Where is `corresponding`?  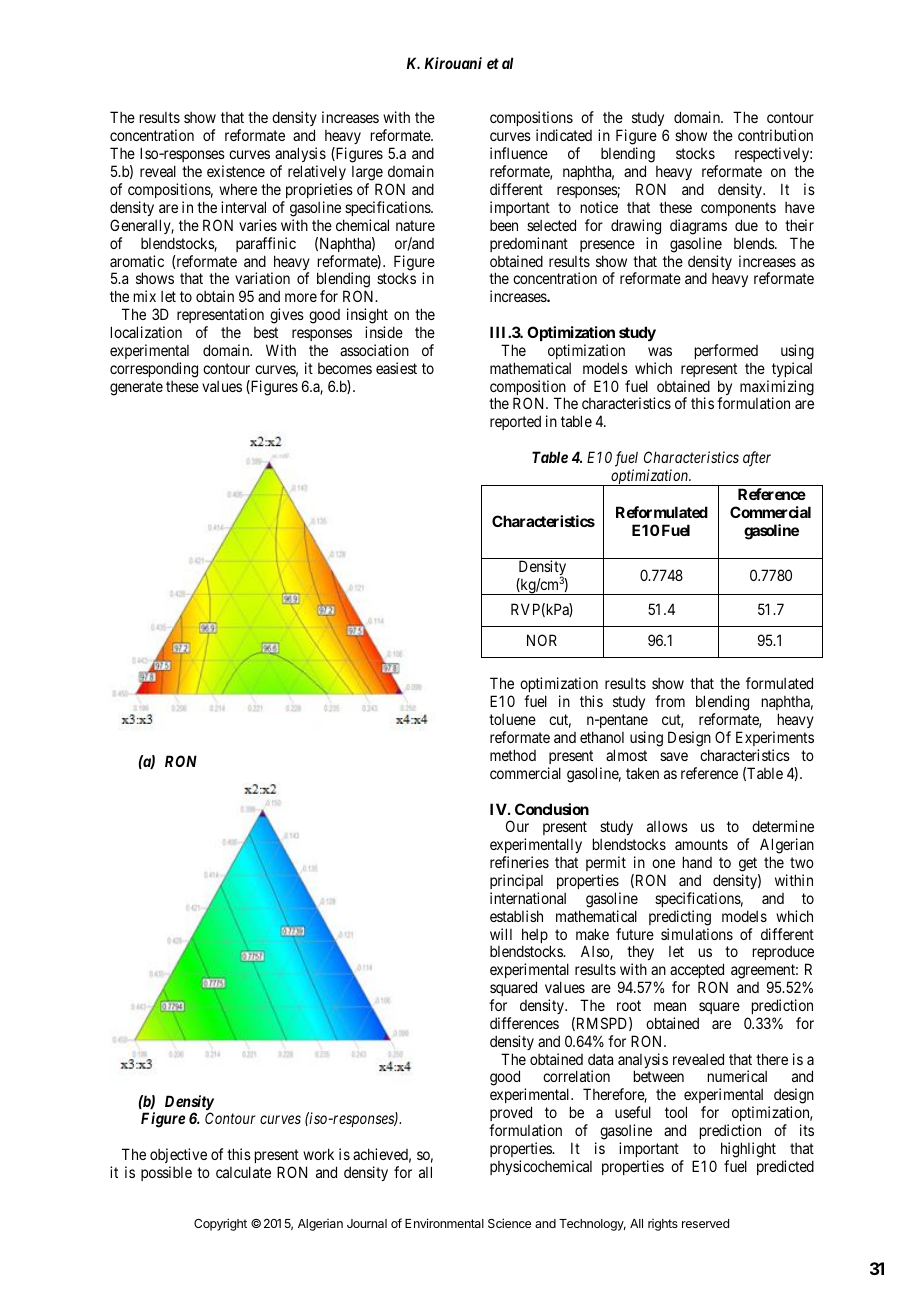 corresponding is located at coordinates (154, 370).
